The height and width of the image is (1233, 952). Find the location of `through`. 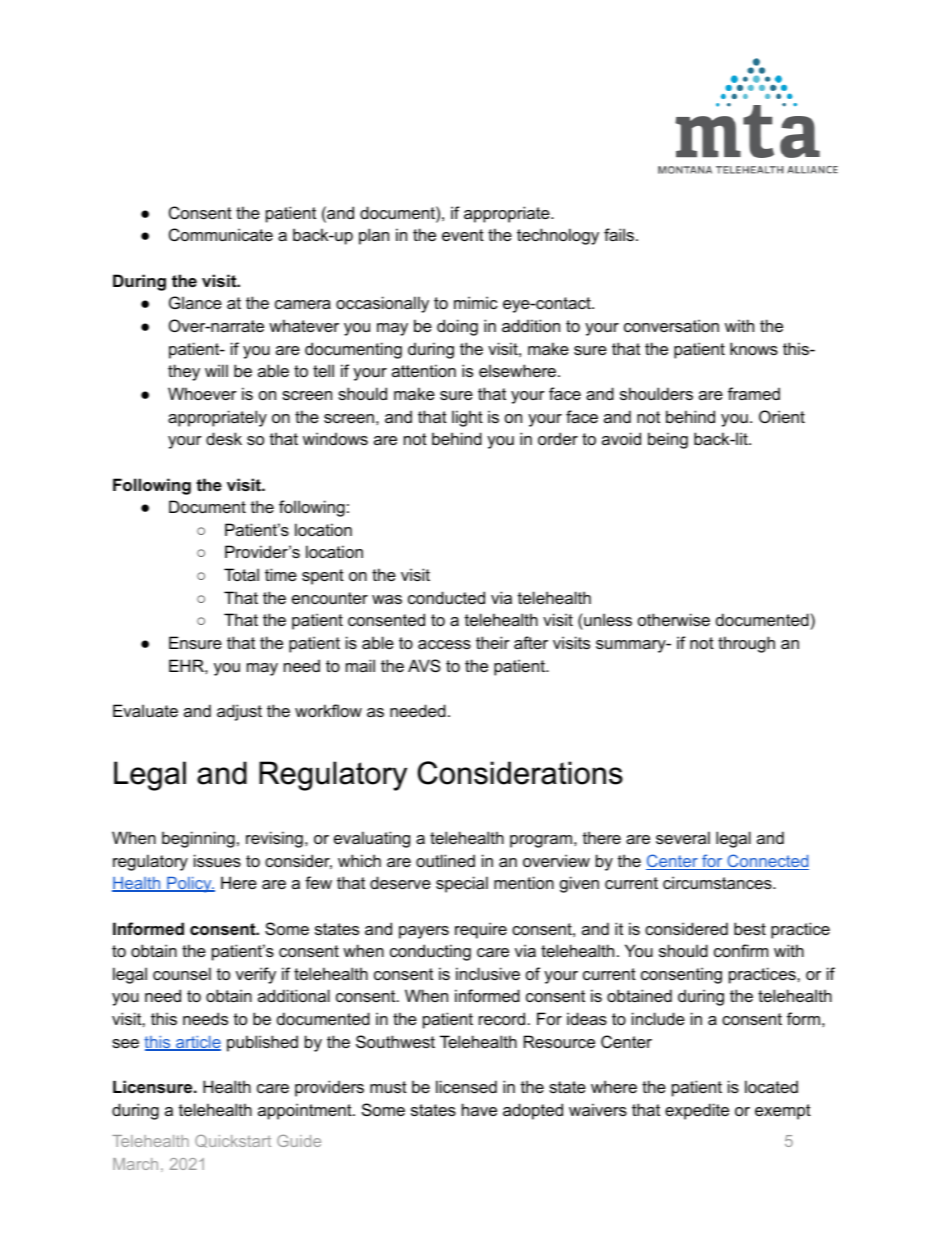

through is located at coordinates (746, 644).
